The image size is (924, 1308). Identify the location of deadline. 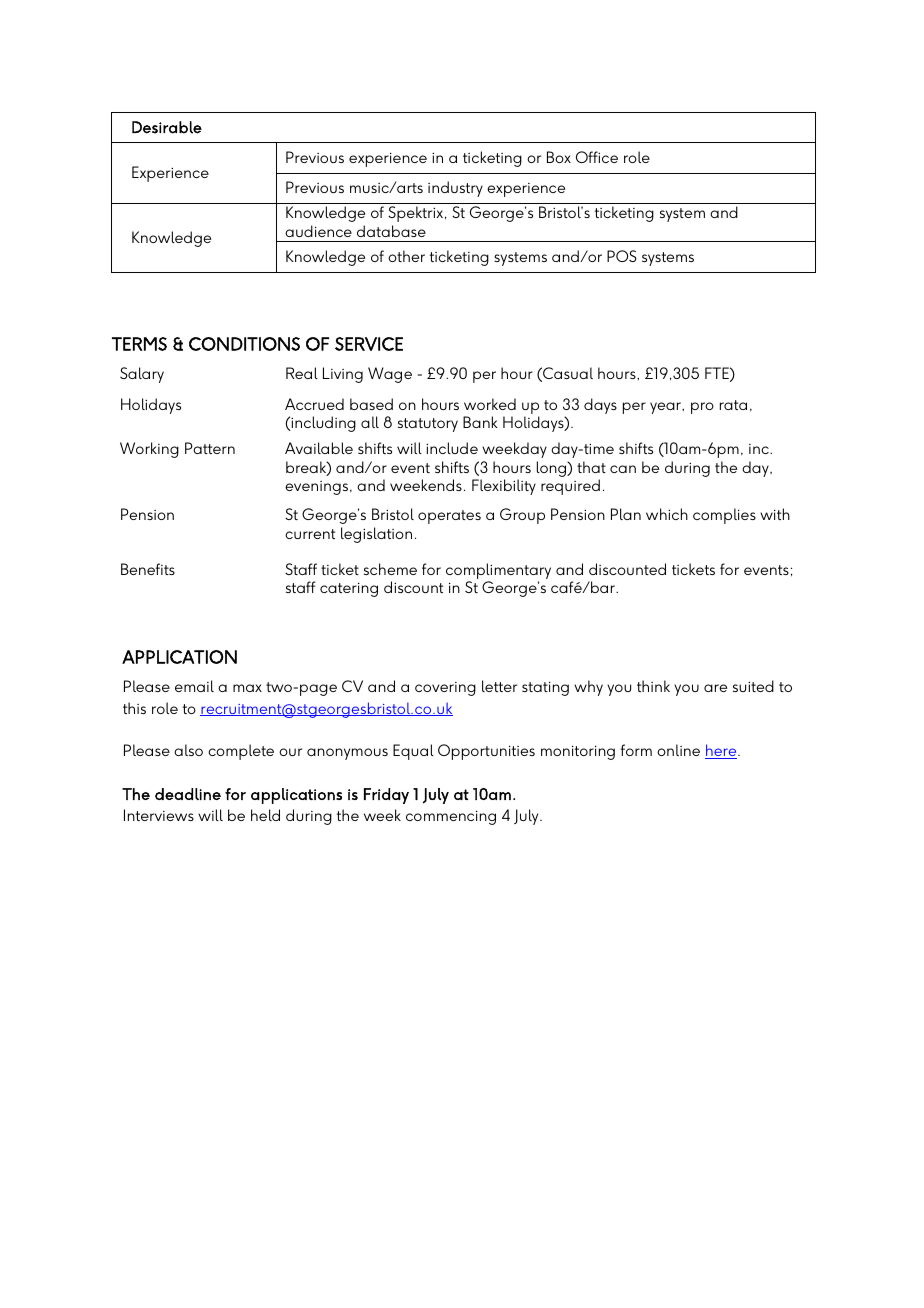
(188, 794).
